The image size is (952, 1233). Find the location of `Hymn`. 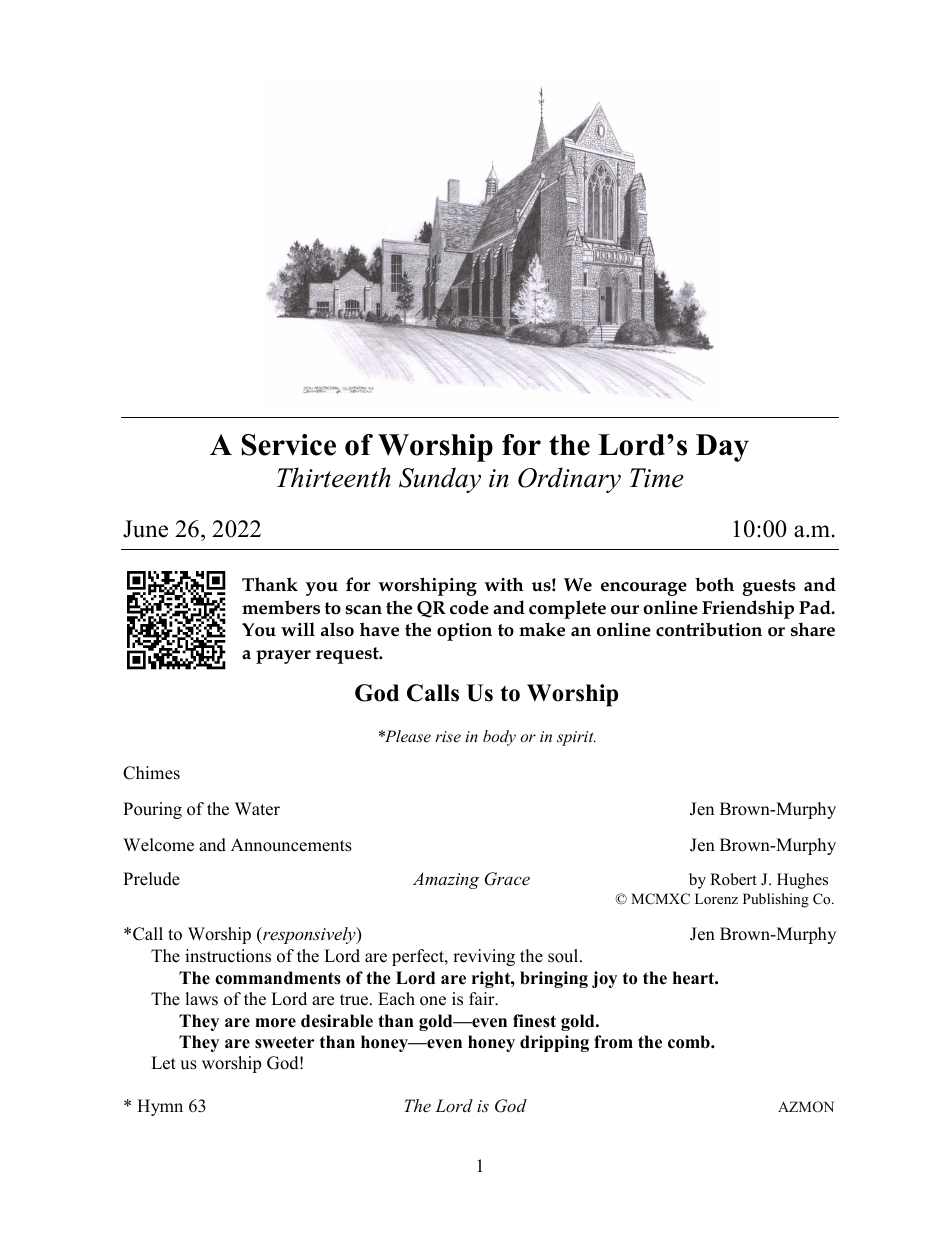

Hymn is located at coordinates (160, 1107).
